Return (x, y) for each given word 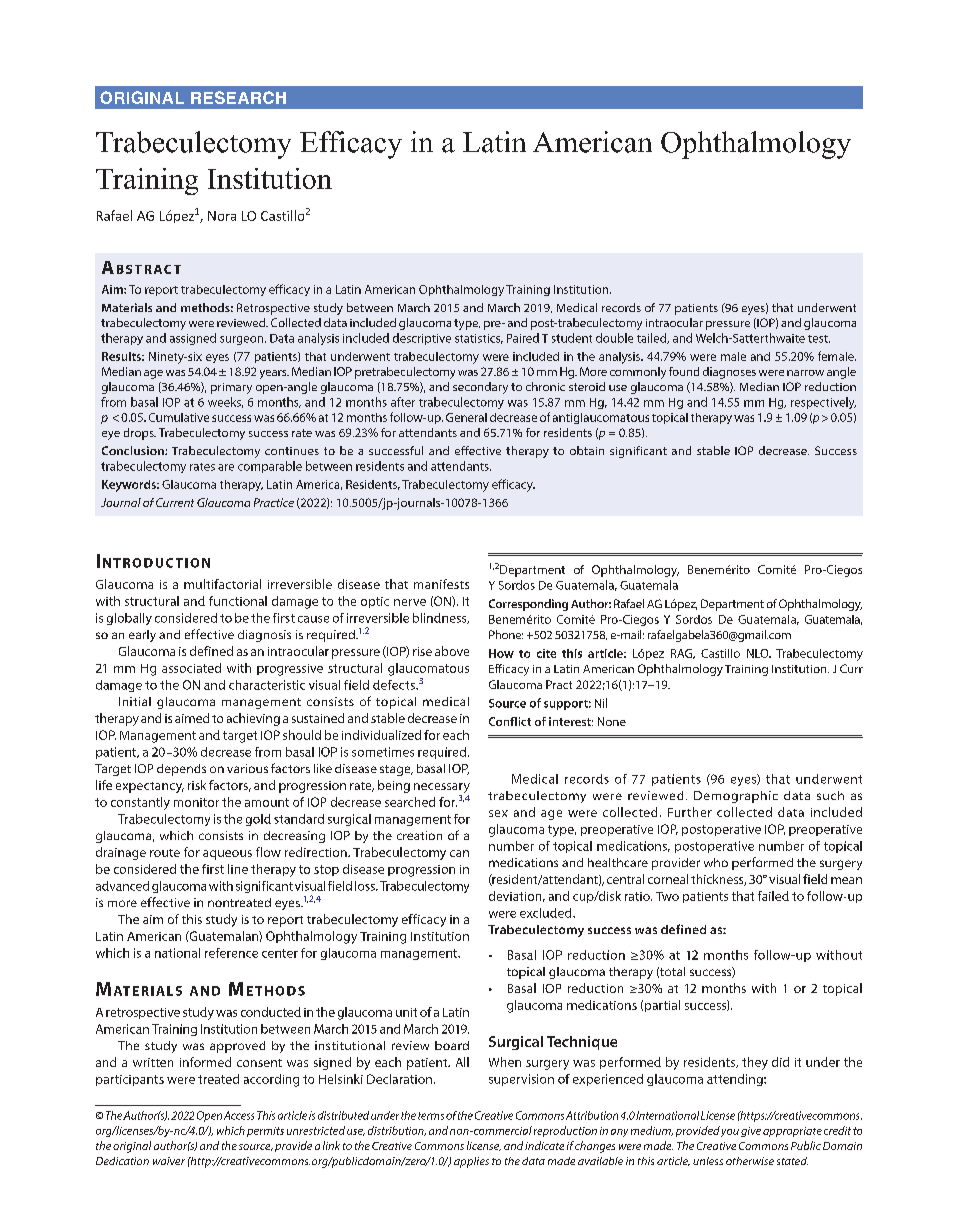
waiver (169, 1161)
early (142, 636)
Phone (506, 634)
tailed (653, 338)
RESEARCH (238, 97)
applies (471, 1162)
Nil (601, 703)
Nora (222, 216)
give (751, 1132)
